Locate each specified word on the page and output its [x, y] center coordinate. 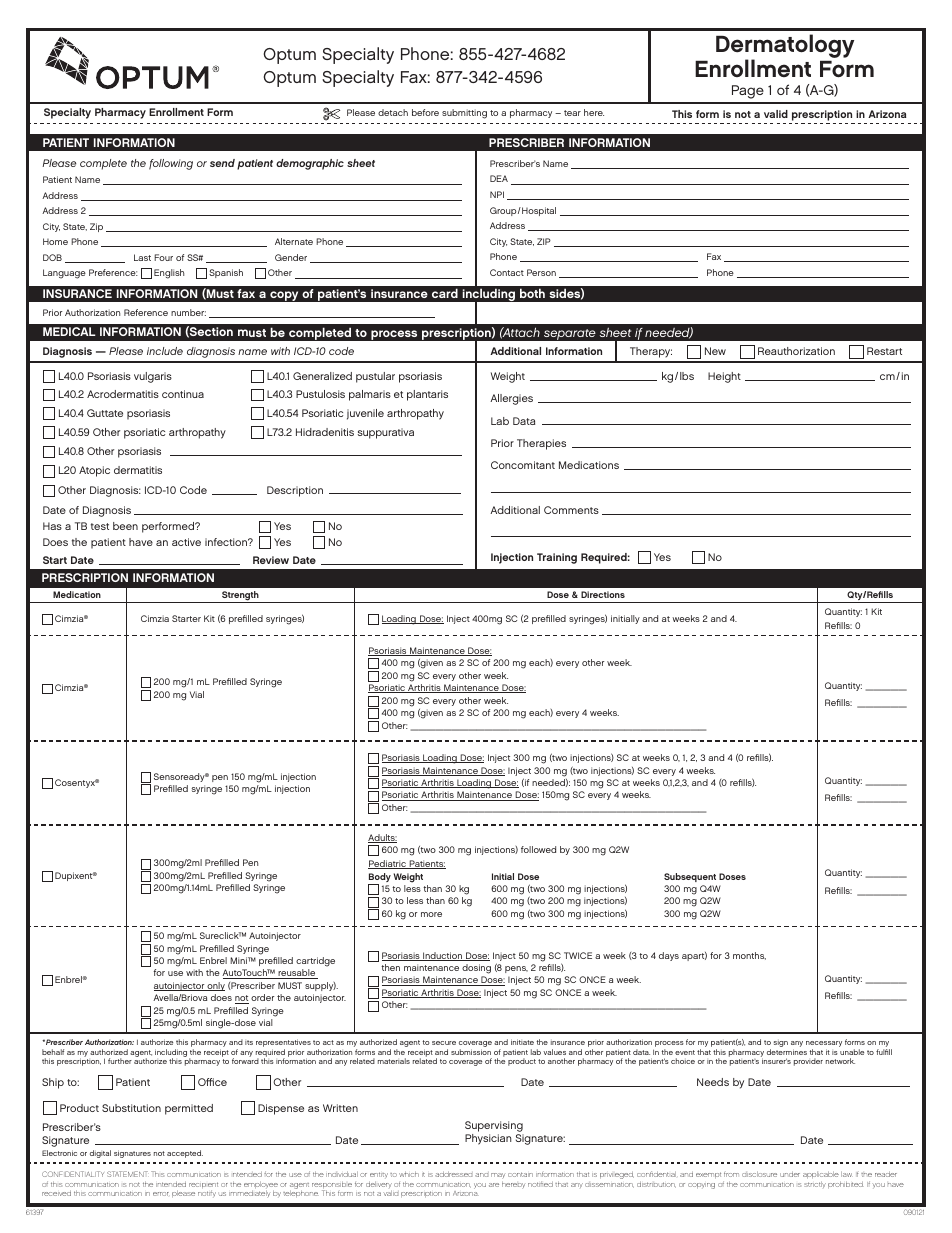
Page [748, 92]
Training [557, 558]
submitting [464, 114]
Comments [571, 510]
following [171, 164]
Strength [240, 597]
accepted [185, 1154]
